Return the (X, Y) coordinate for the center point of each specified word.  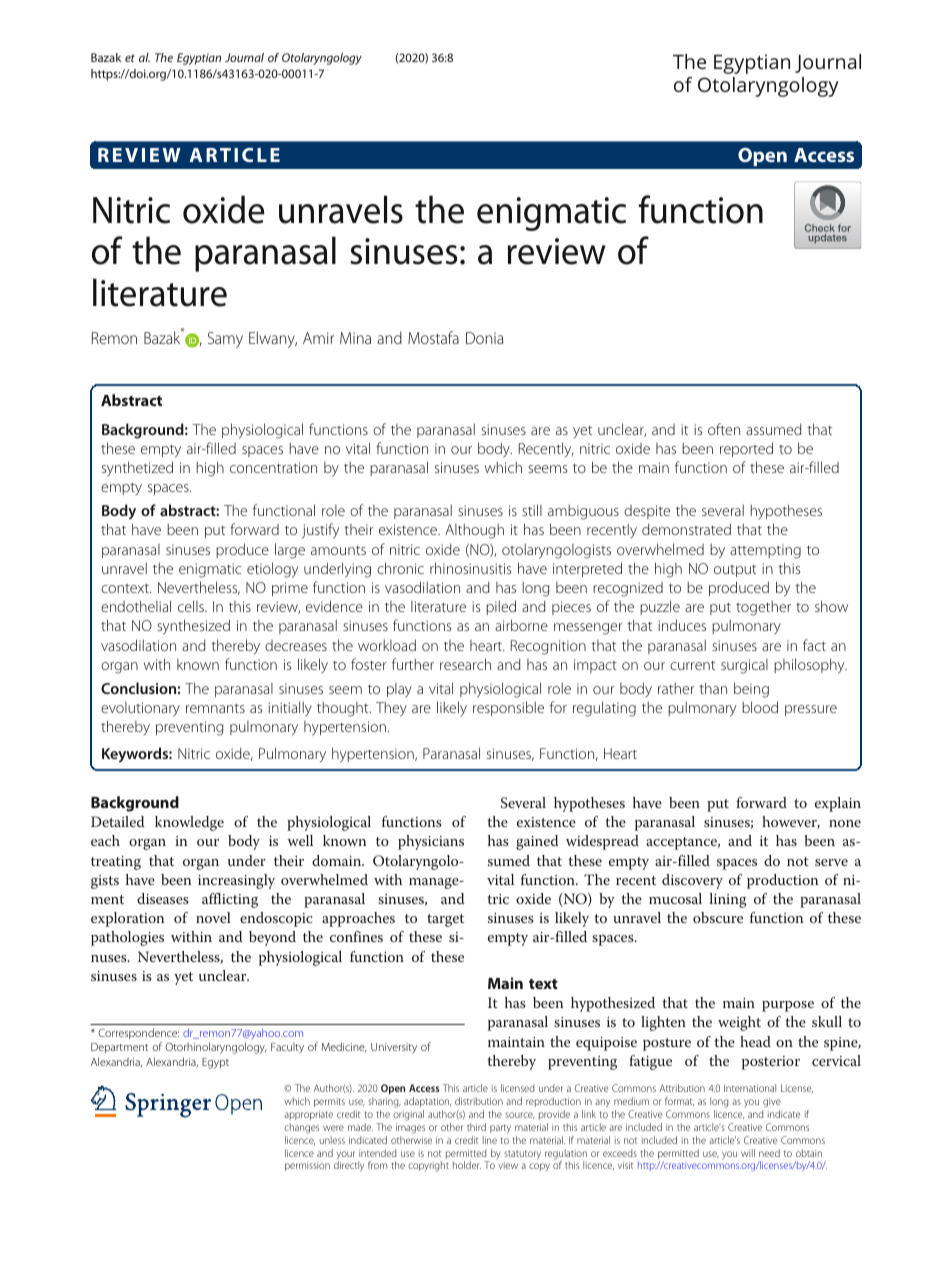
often (724, 429)
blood (760, 707)
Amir (318, 338)
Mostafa (433, 337)
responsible (508, 708)
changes (301, 1128)
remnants (215, 708)
